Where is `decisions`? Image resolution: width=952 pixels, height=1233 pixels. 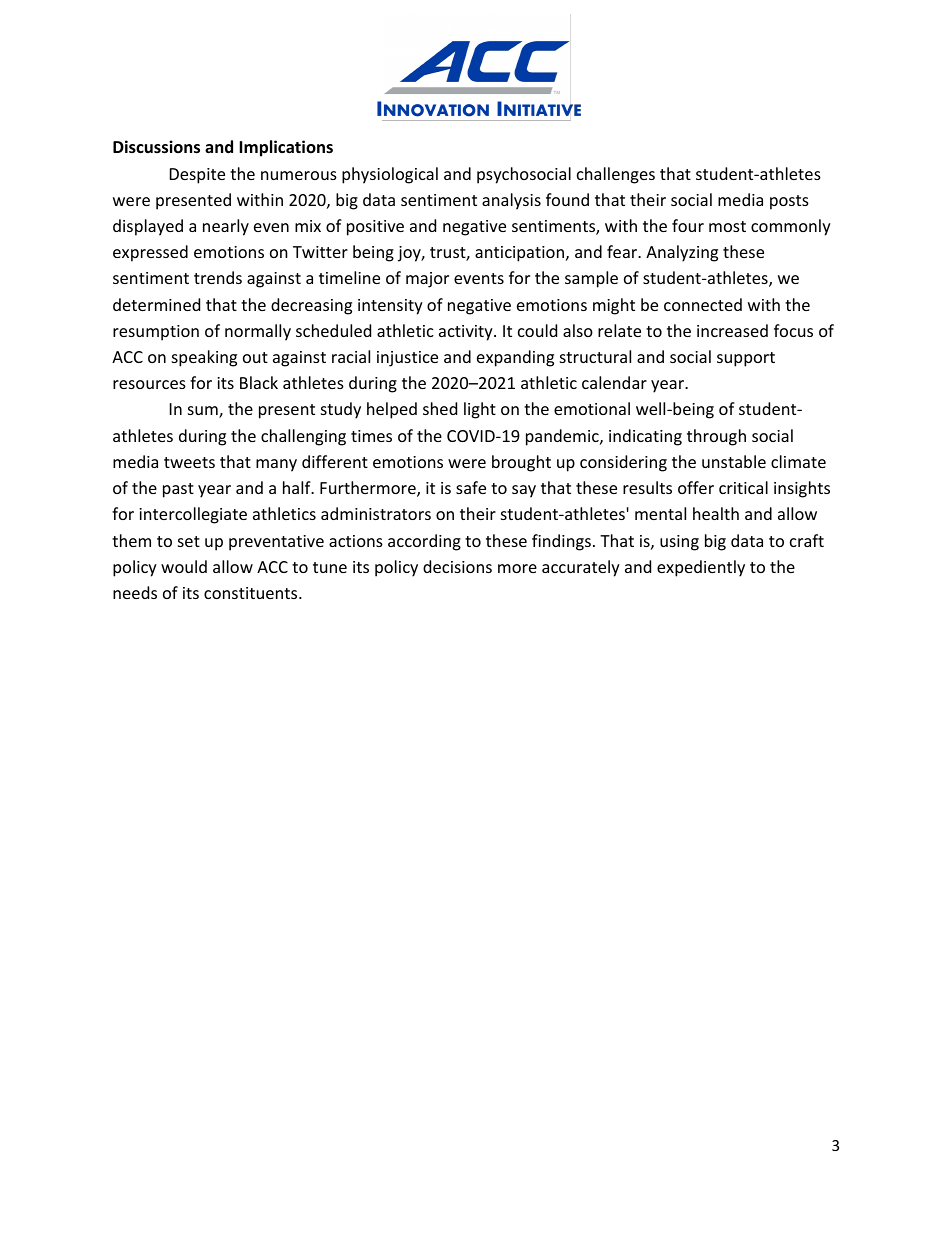 decisions is located at coordinates (457, 566).
